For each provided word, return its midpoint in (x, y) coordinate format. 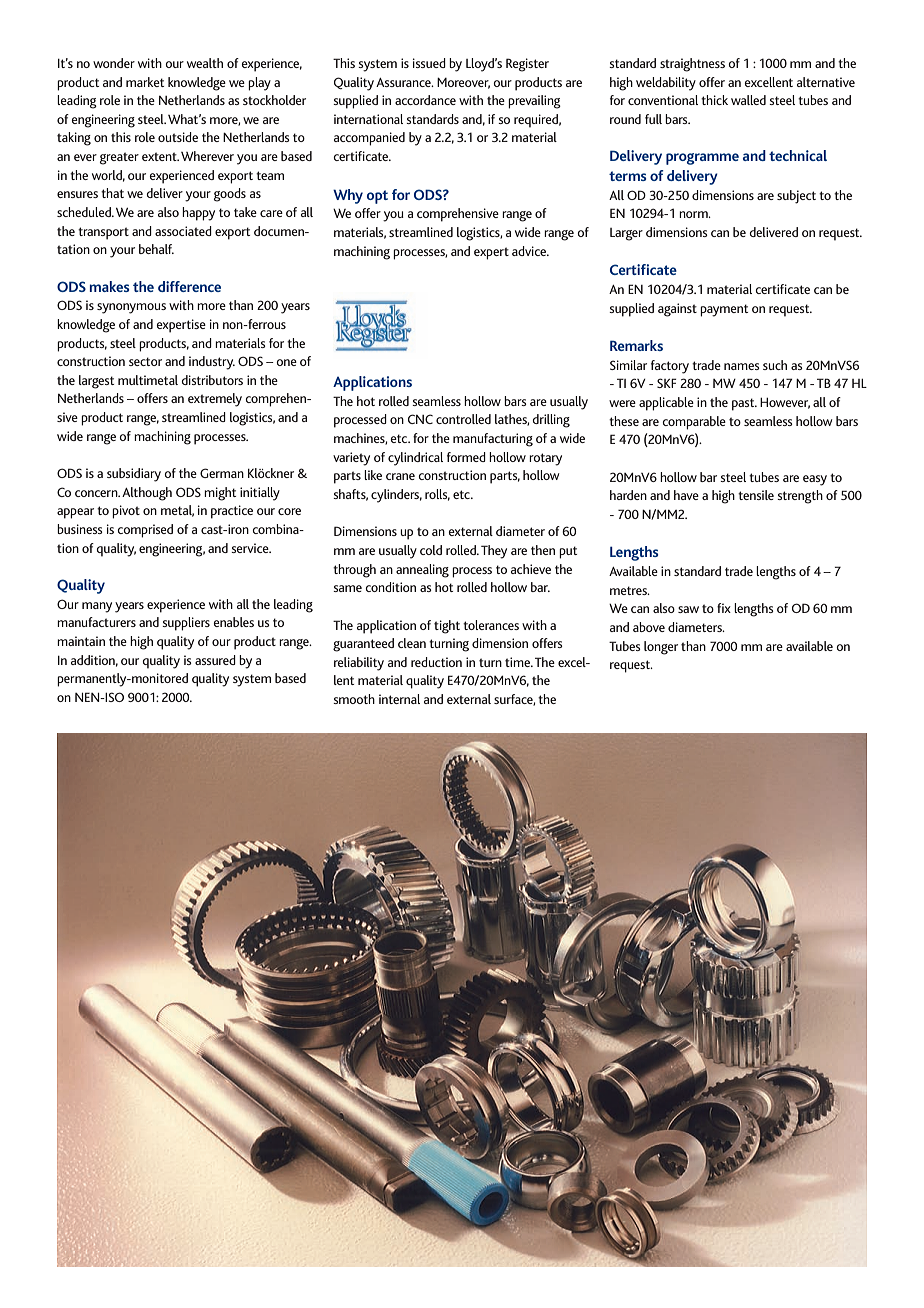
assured (215, 660)
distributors (212, 380)
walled (748, 100)
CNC (420, 419)
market (145, 82)
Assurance (404, 82)
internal (399, 699)
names (742, 366)
